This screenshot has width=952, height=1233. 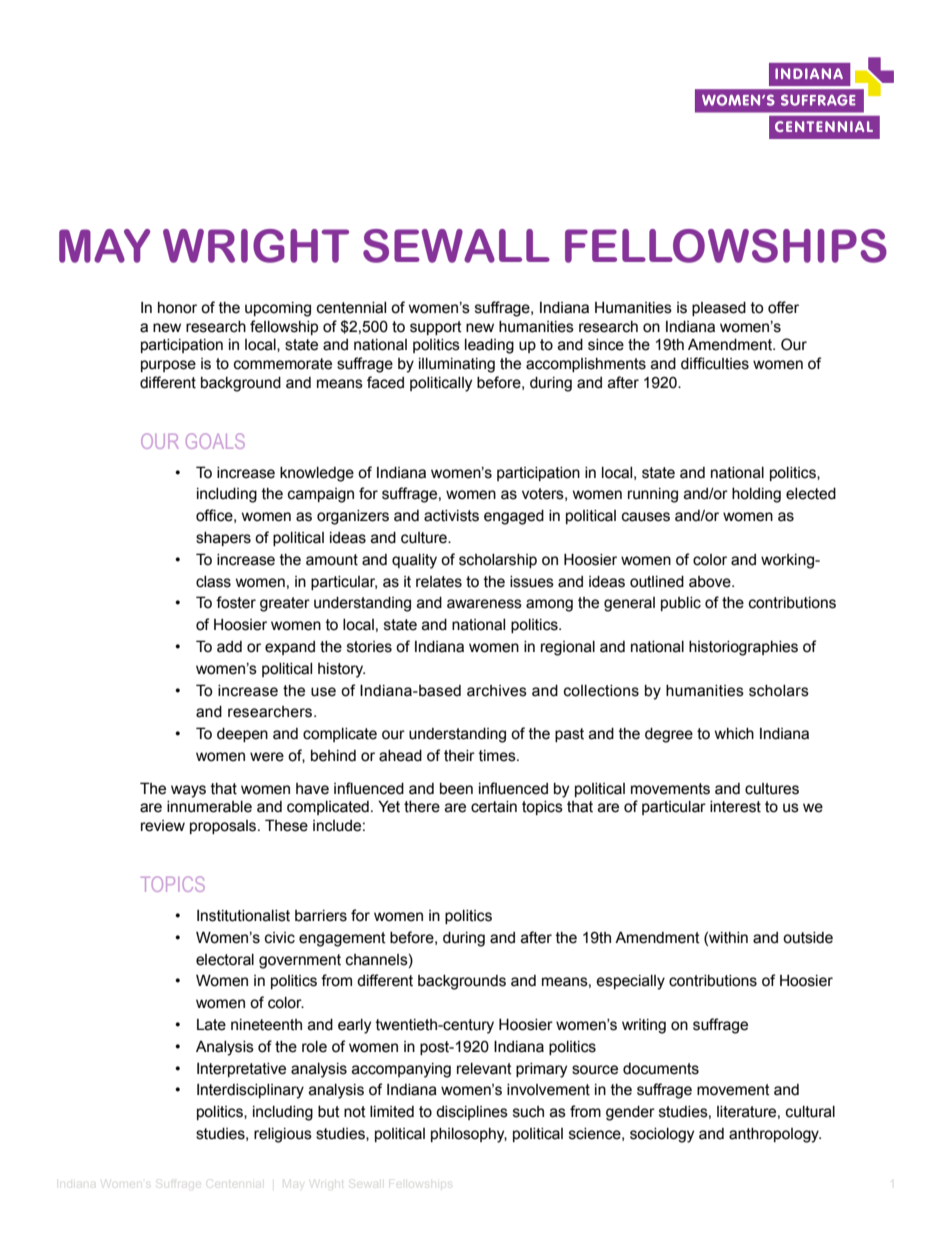 What do you see at coordinates (719, 309) in the screenshot?
I see `pleased` at bounding box center [719, 309].
